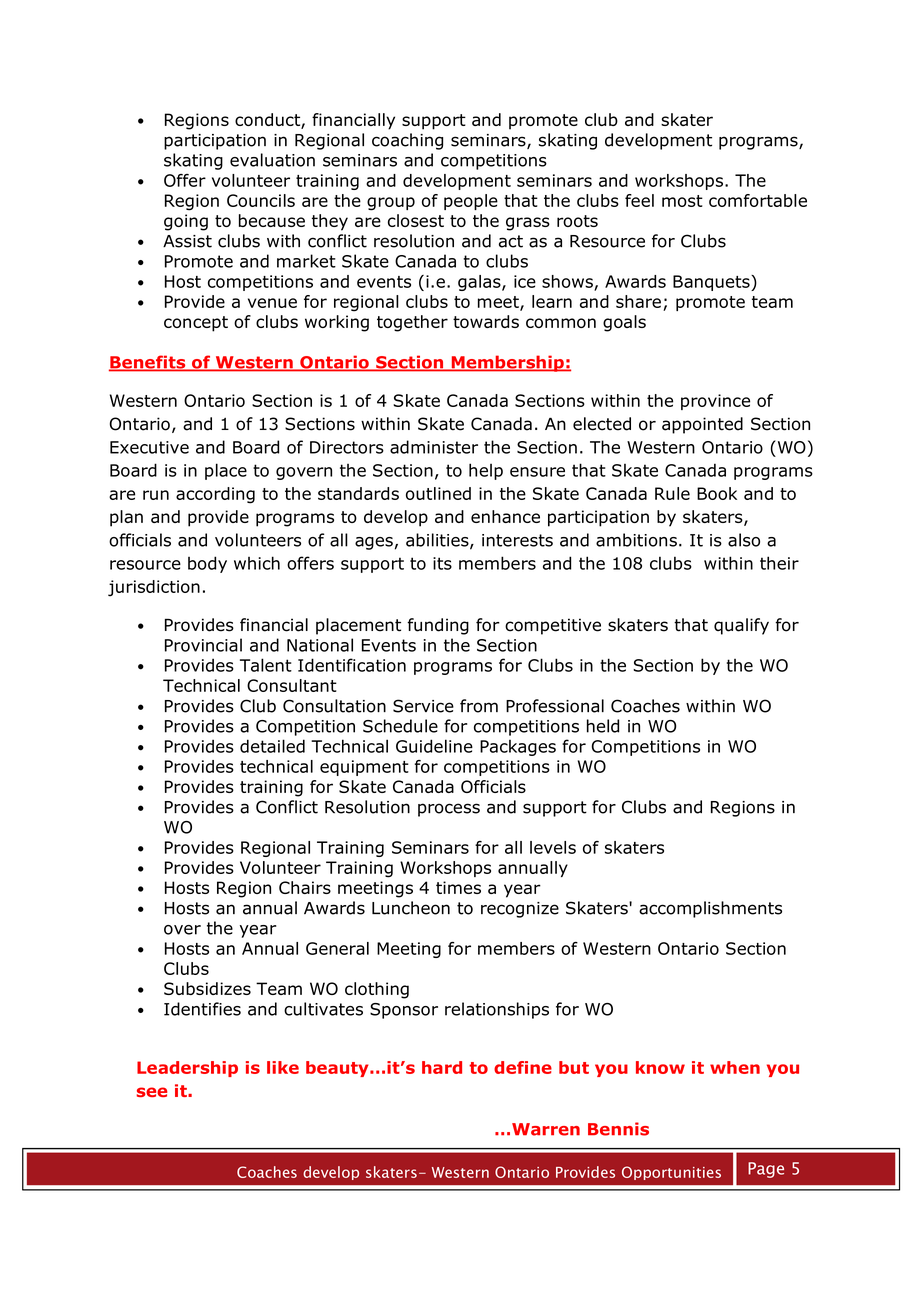  What do you see at coordinates (215, 495) in the screenshot?
I see `according` at bounding box center [215, 495].
